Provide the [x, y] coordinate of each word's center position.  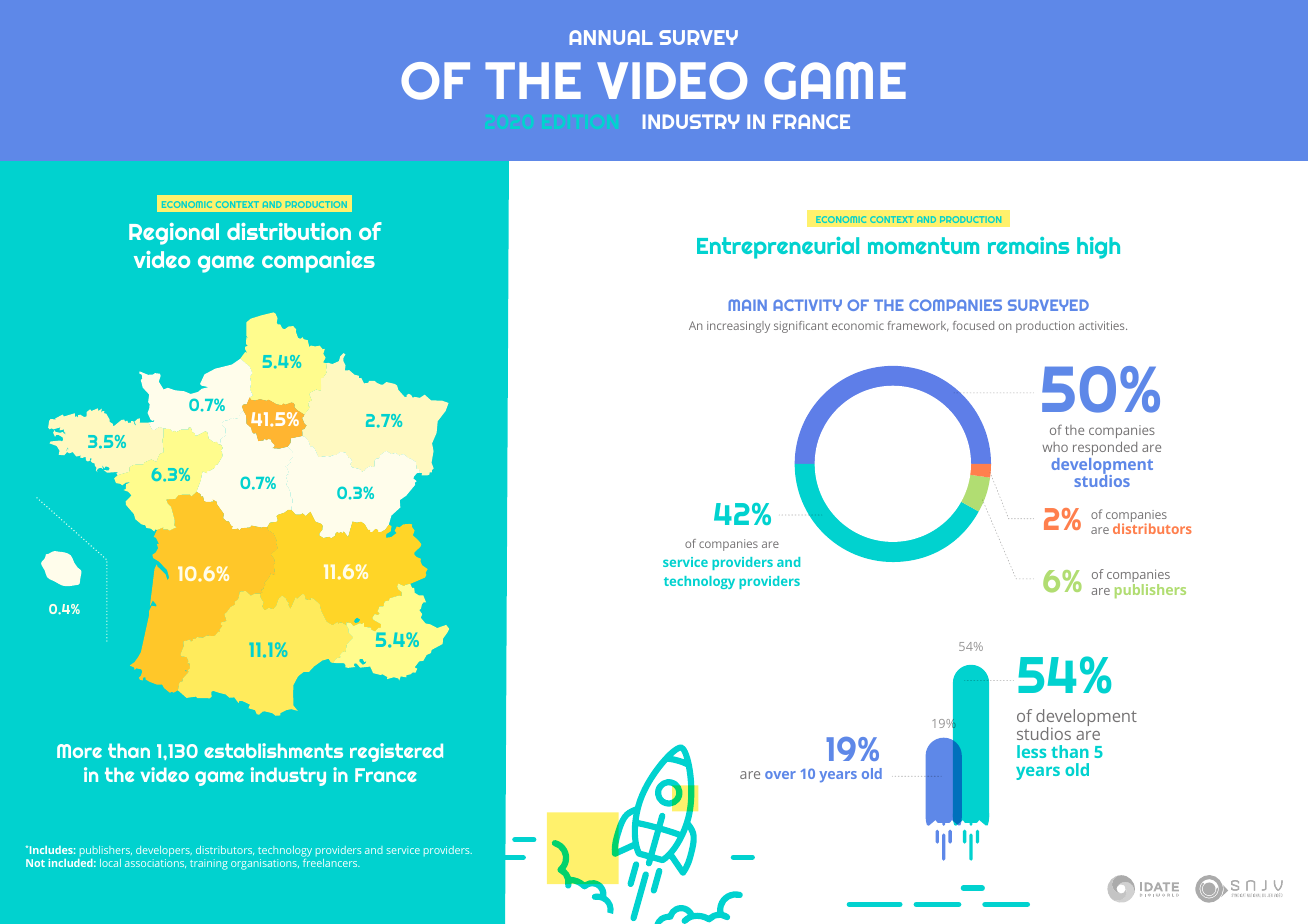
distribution [289, 231]
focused [973, 325]
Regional [174, 234]
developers [164, 851]
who [1055, 447]
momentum [923, 245]
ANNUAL [611, 37]
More [79, 751]
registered [396, 752]
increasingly [738, 327]
